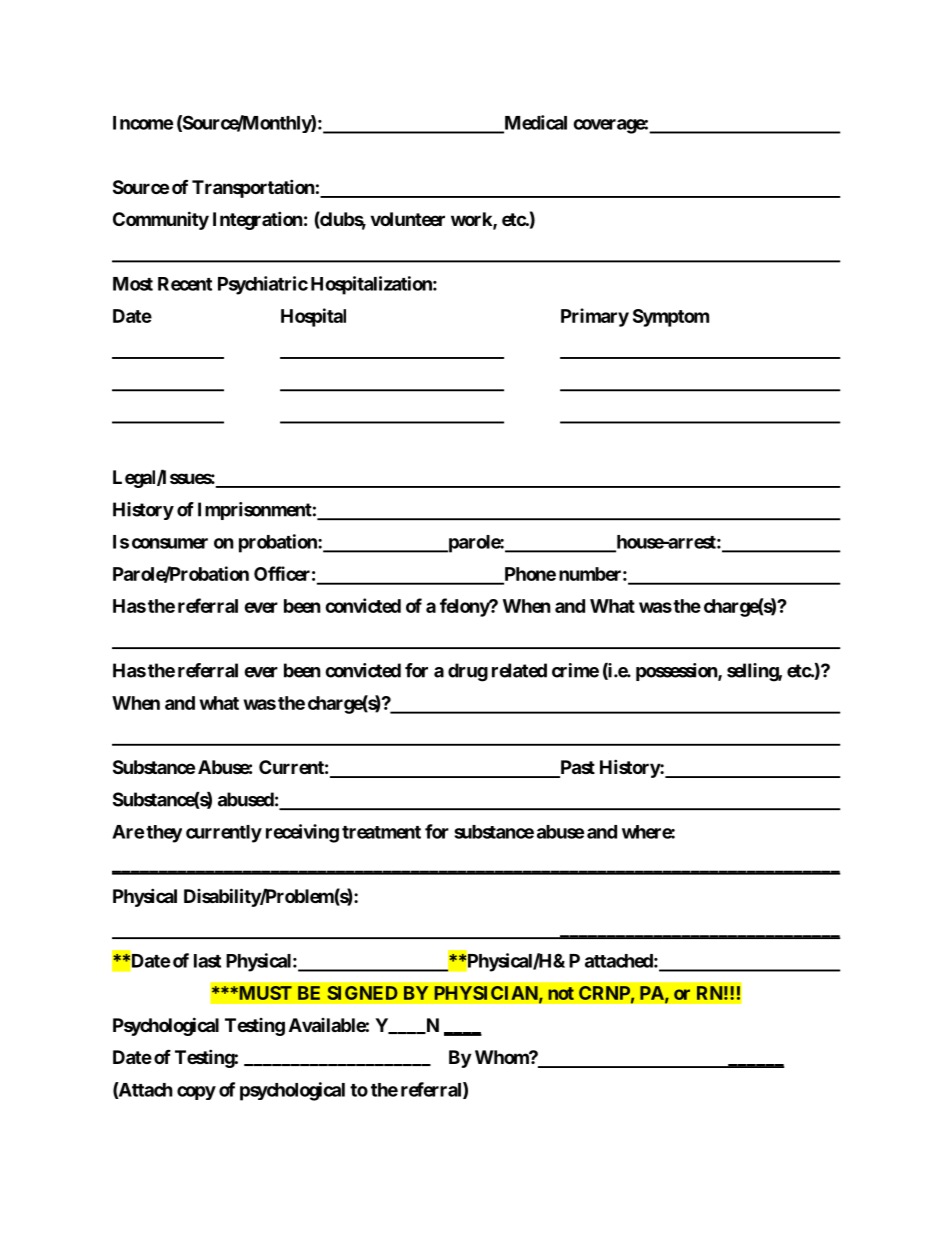 The height and width of the screenshot is (1233, 952). What do you see at coordinates (677, 672) in the screenshot?
I see `possession` at bounding box center [677, 672].
